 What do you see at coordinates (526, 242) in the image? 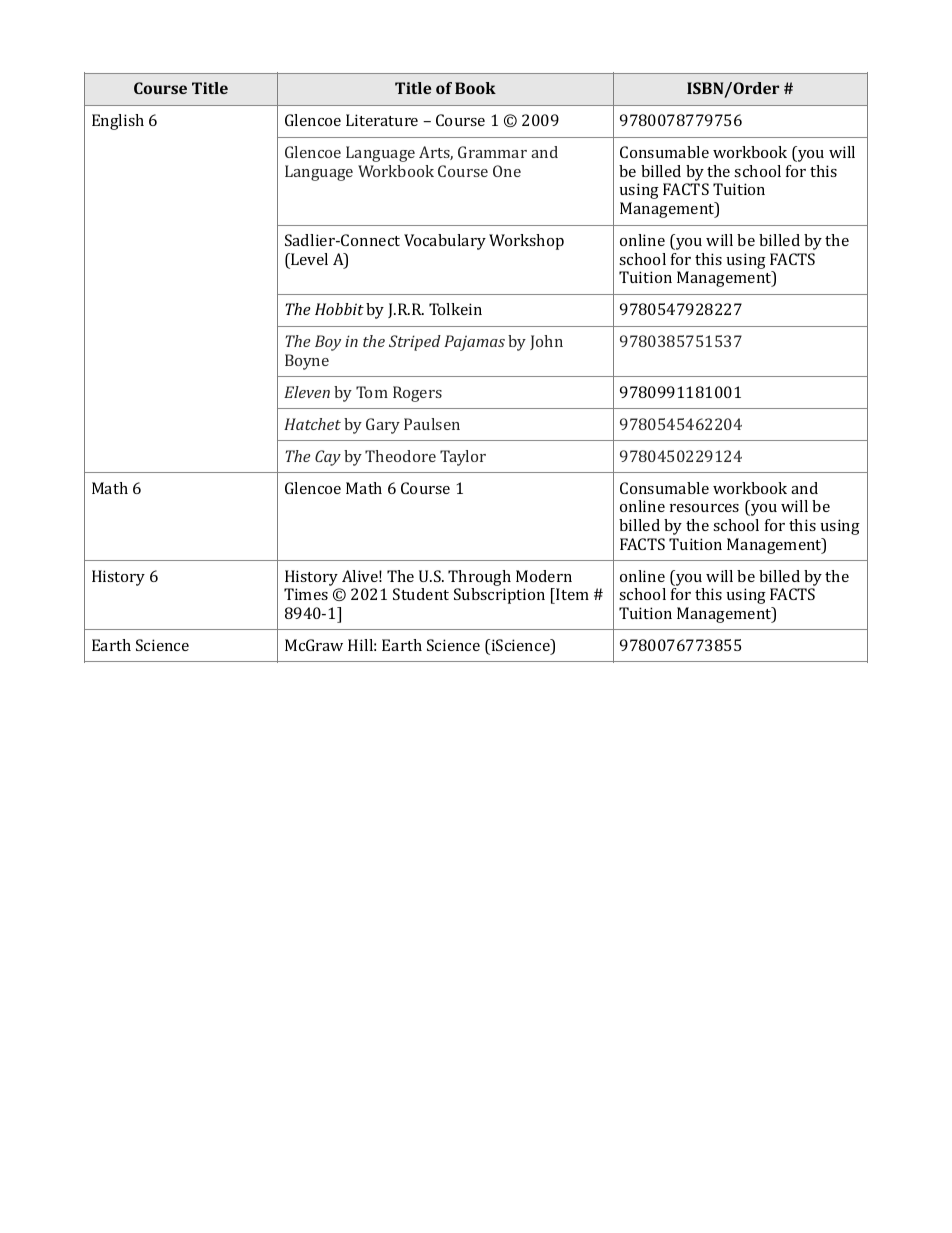
I see `Workshop` at bounding box center [526, 242].
